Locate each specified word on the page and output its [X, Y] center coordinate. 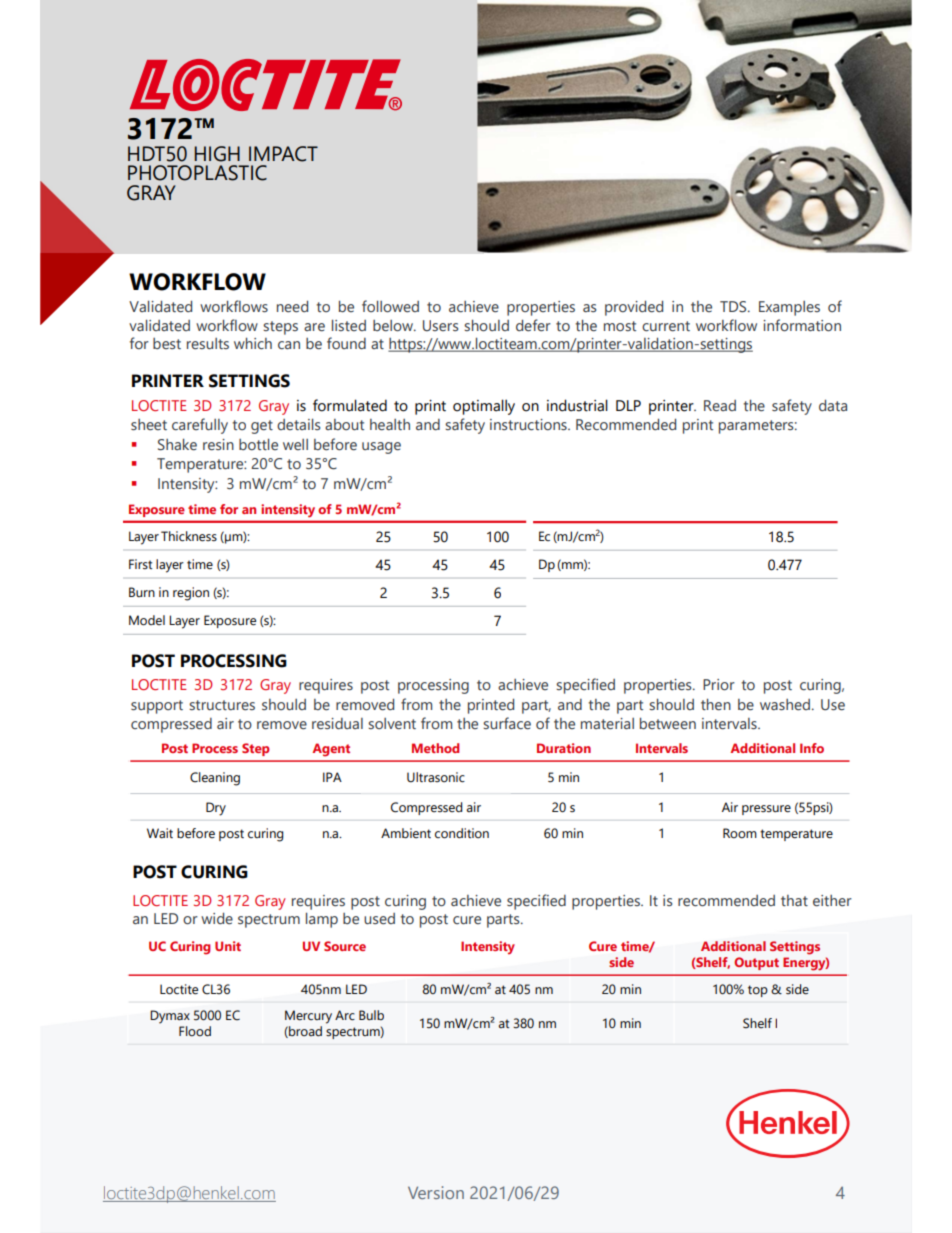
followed [390, 306]
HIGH [217, 154]
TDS [734, 306]
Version [436, 1192]
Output [756, 963]
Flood [195, 1031]
